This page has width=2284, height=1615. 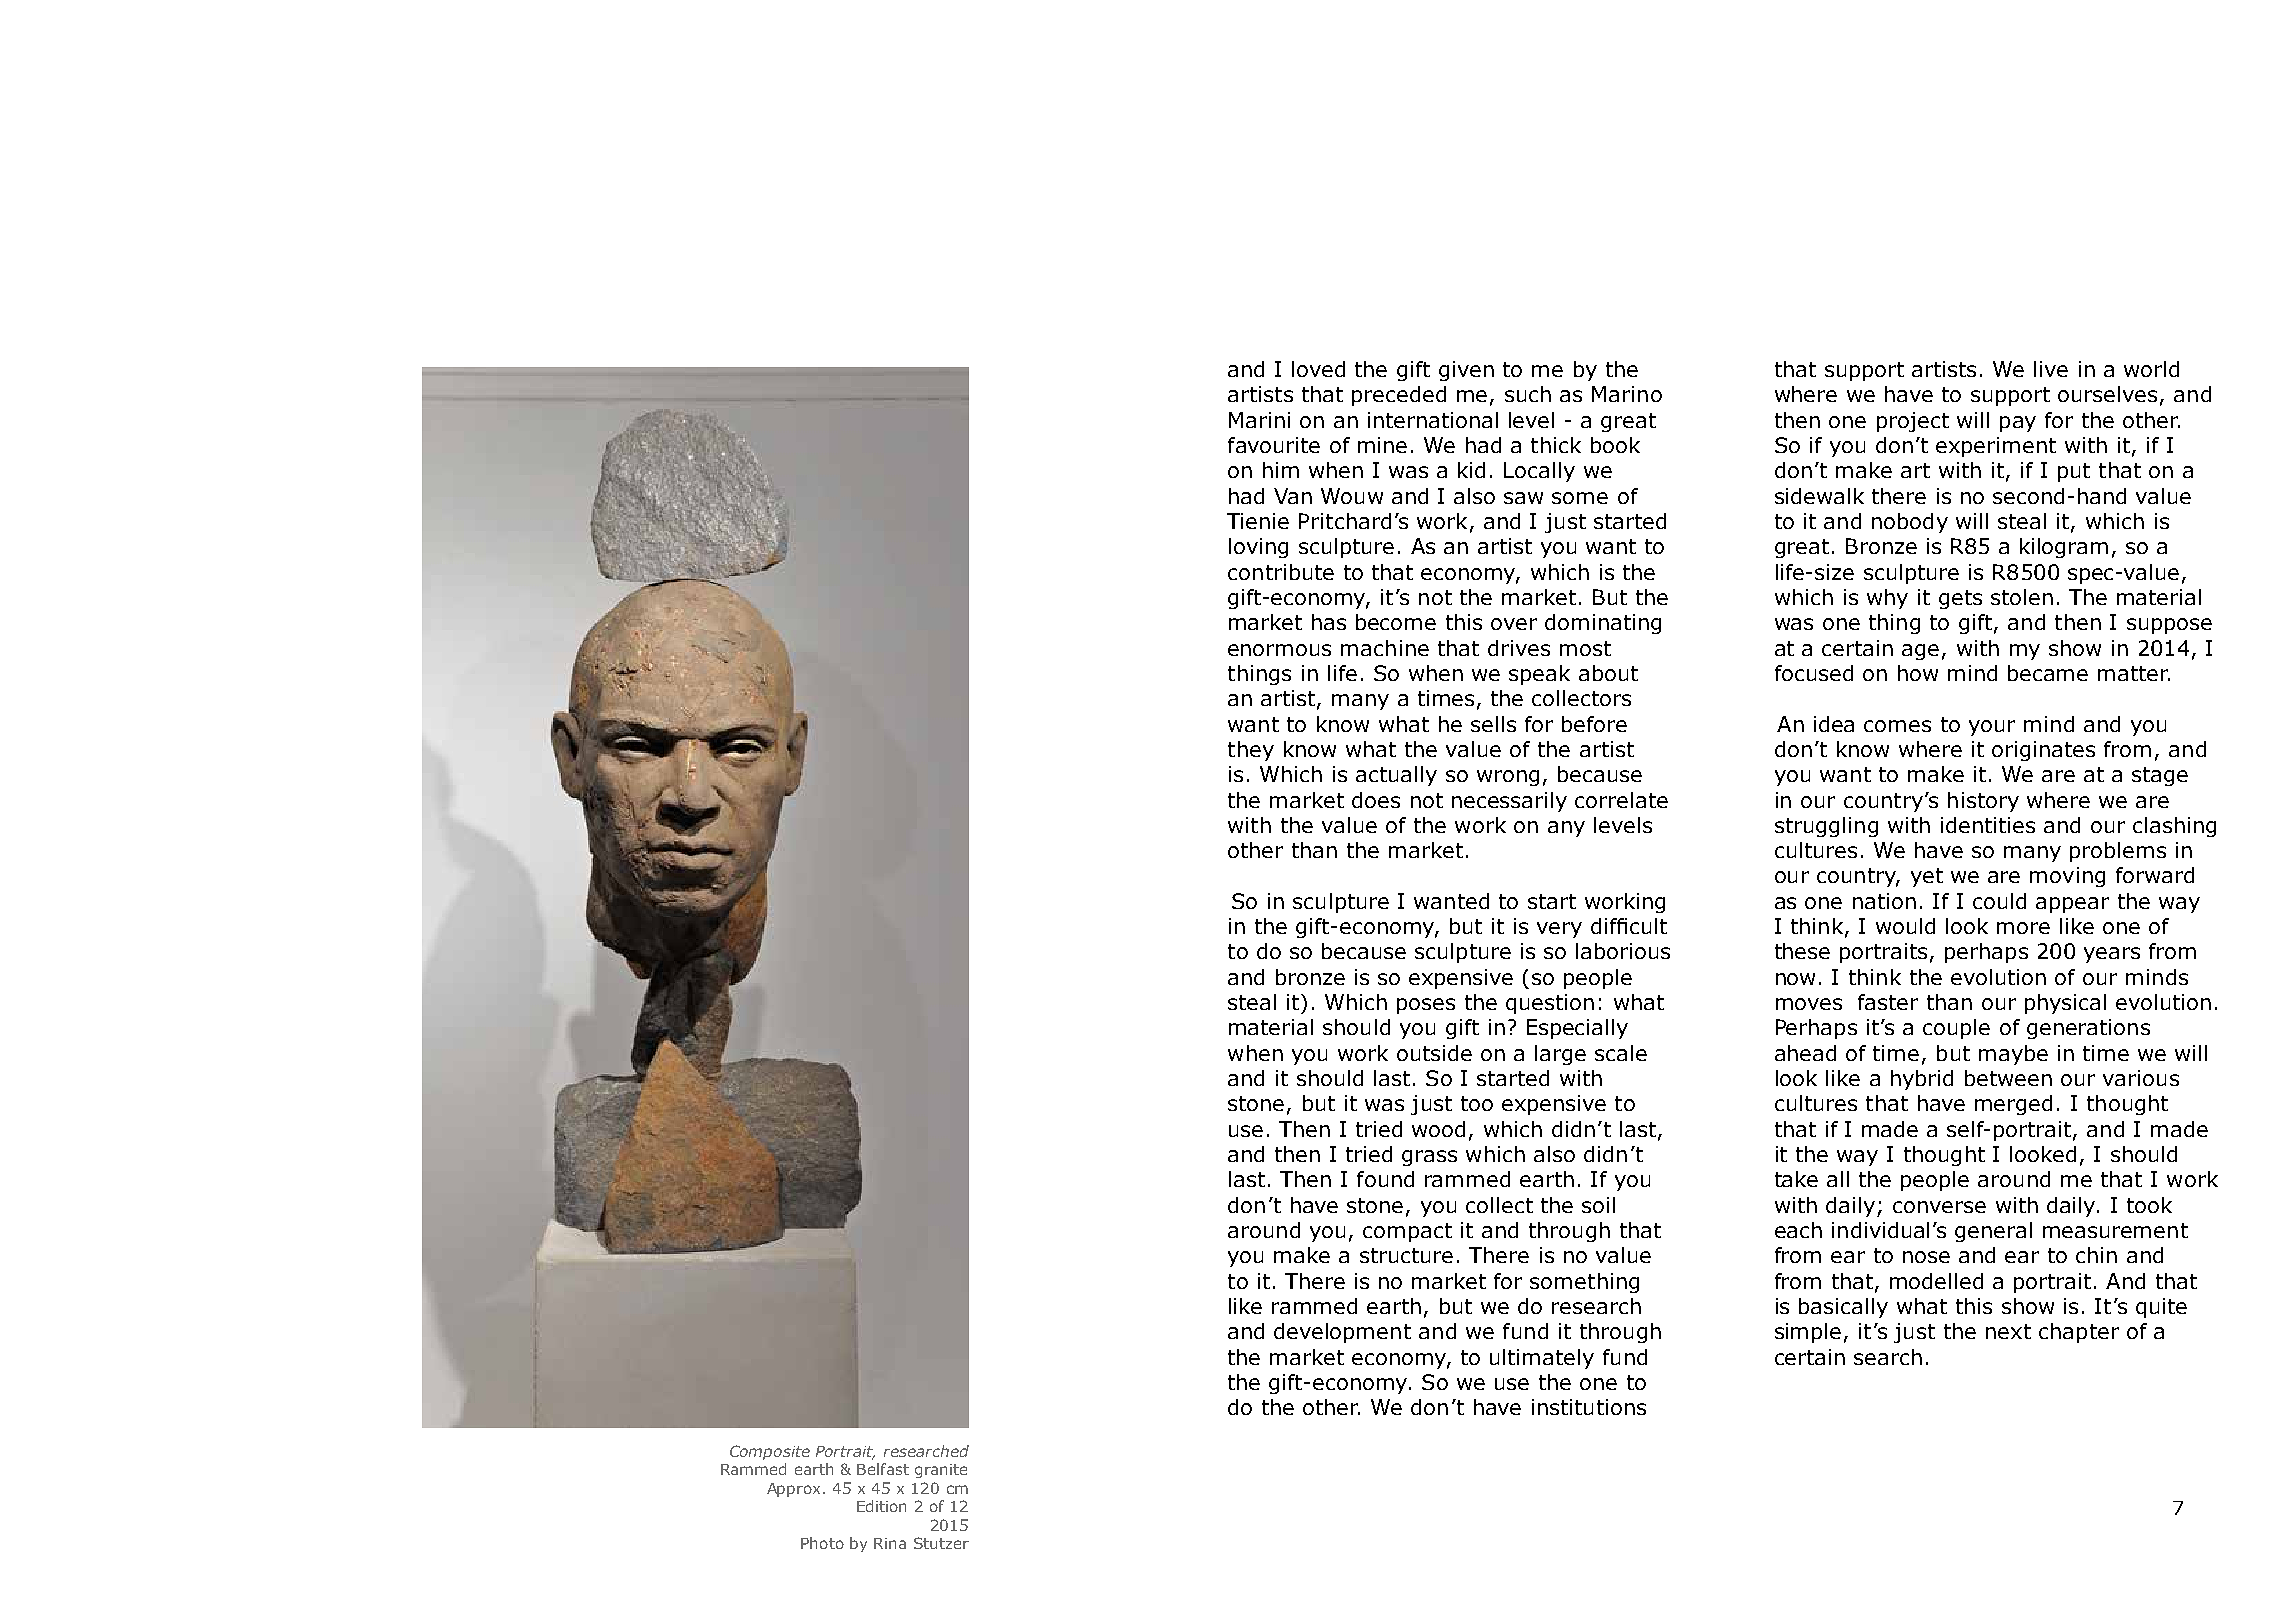 What do you see at coordinates (881, 1506) in the page?
I see `Edition` at bounding box center [881, 1506].
